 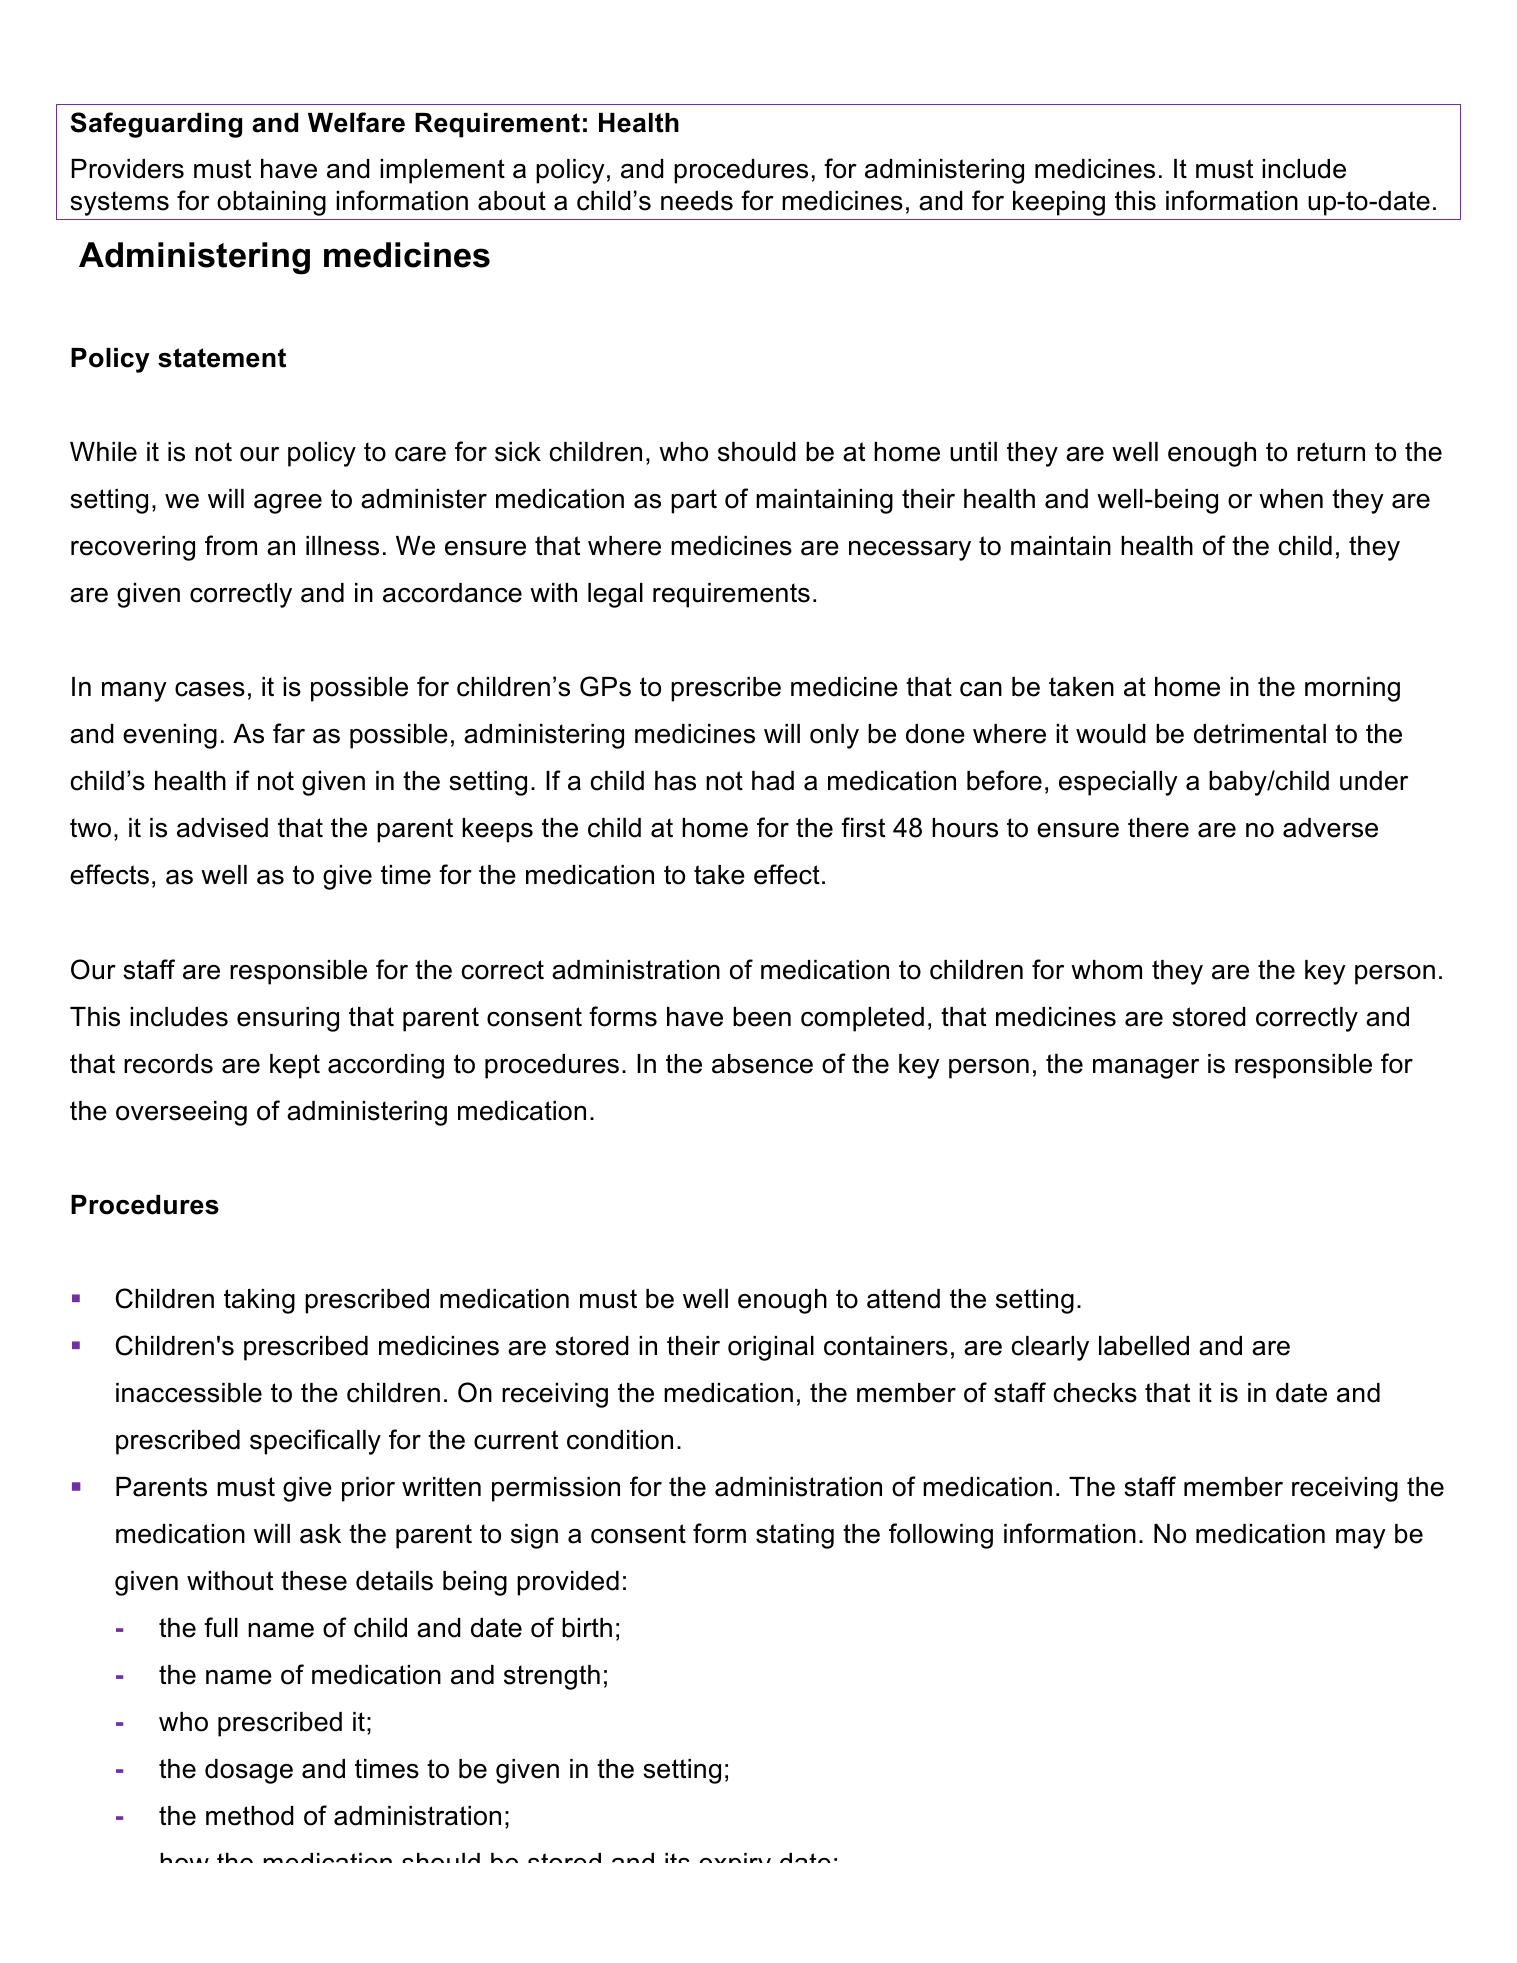 I want to click on keeping, so click(x=1059, y=203).
